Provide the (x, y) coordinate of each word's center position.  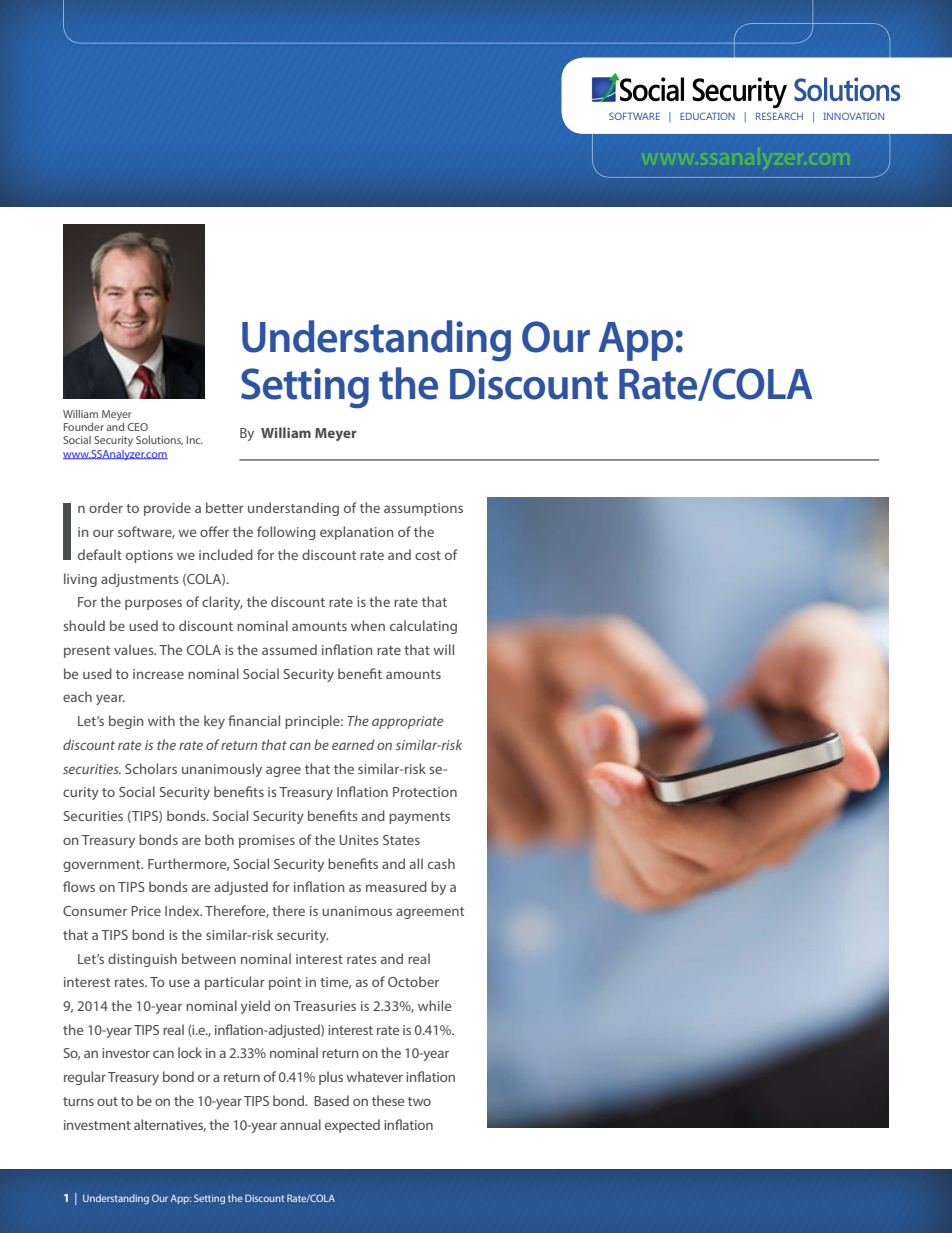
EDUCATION (707, 116)
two (419, 1101)
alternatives (170, 1125)
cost (428, 555)
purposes (153, 604)
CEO (137, 427)
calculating (423, 627)
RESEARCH (779, 116)
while (434, 1005)
